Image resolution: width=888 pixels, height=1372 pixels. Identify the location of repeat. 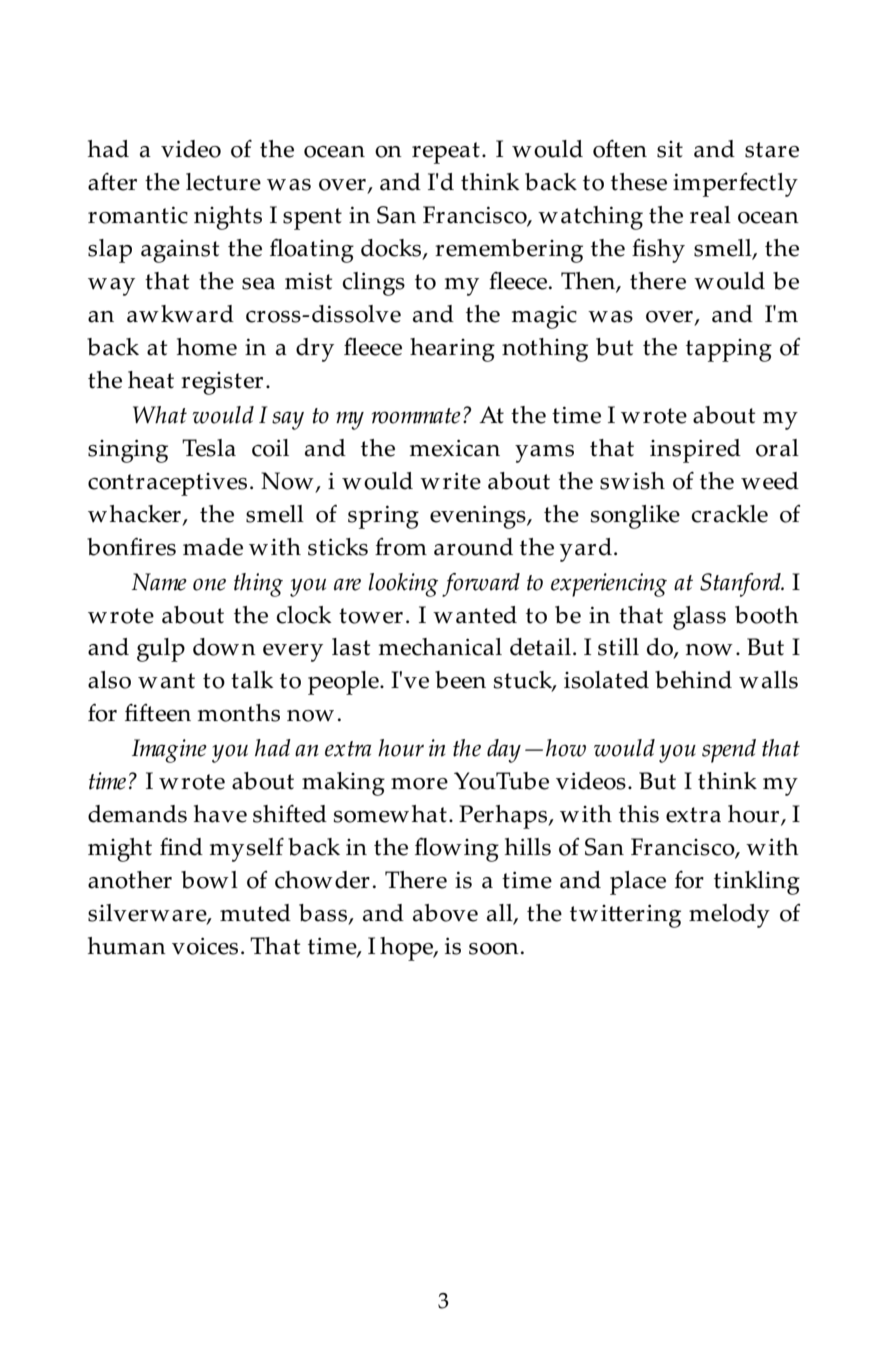
(446, 153).
